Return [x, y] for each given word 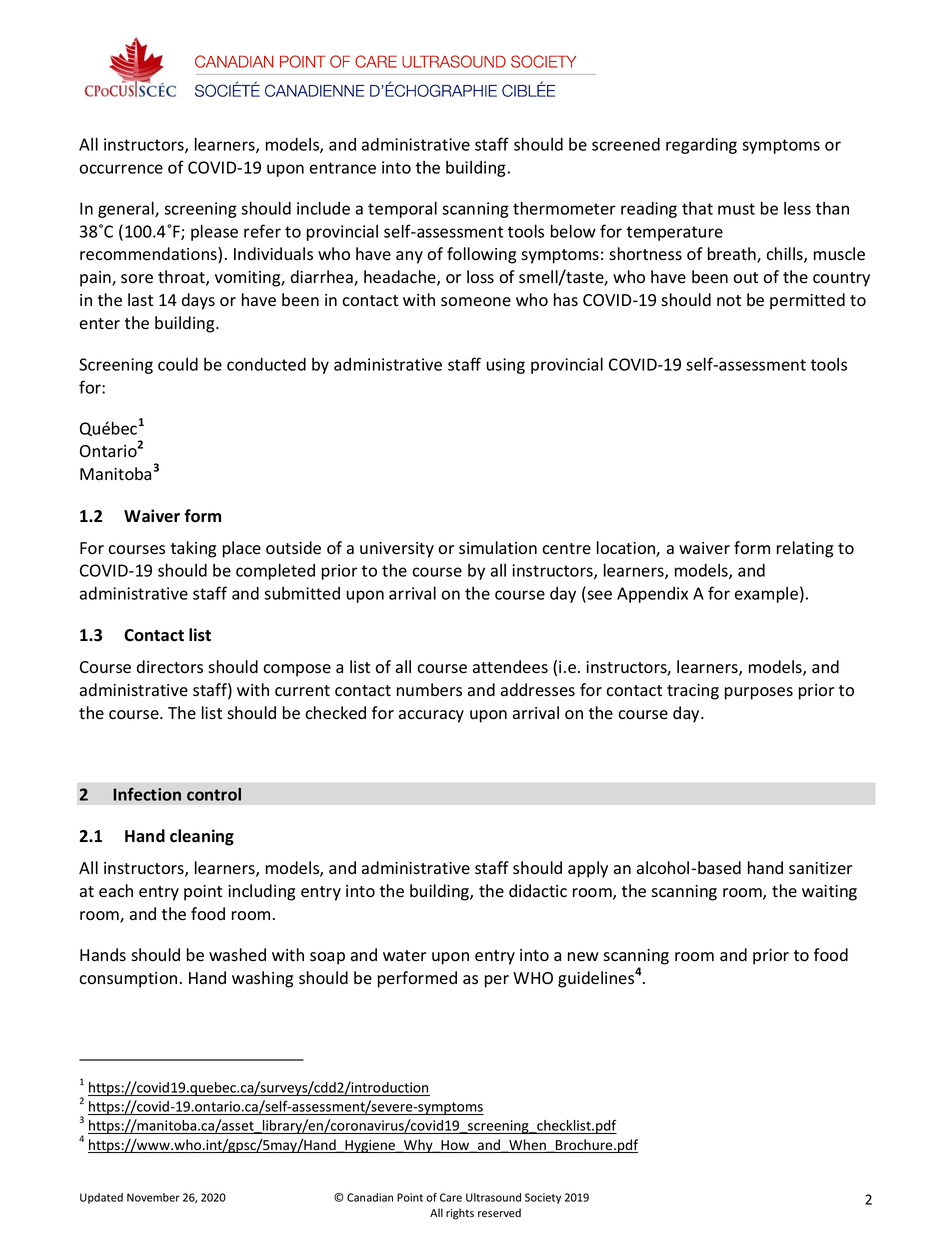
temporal [402, 209]
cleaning [202, 837]
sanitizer [820, 868]
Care [451, 1197]
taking [193, 549]
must [736, 209]
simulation [498, 548]
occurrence [121, 169]
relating [805, 549]
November [153, 1197]
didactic [538, 891]
